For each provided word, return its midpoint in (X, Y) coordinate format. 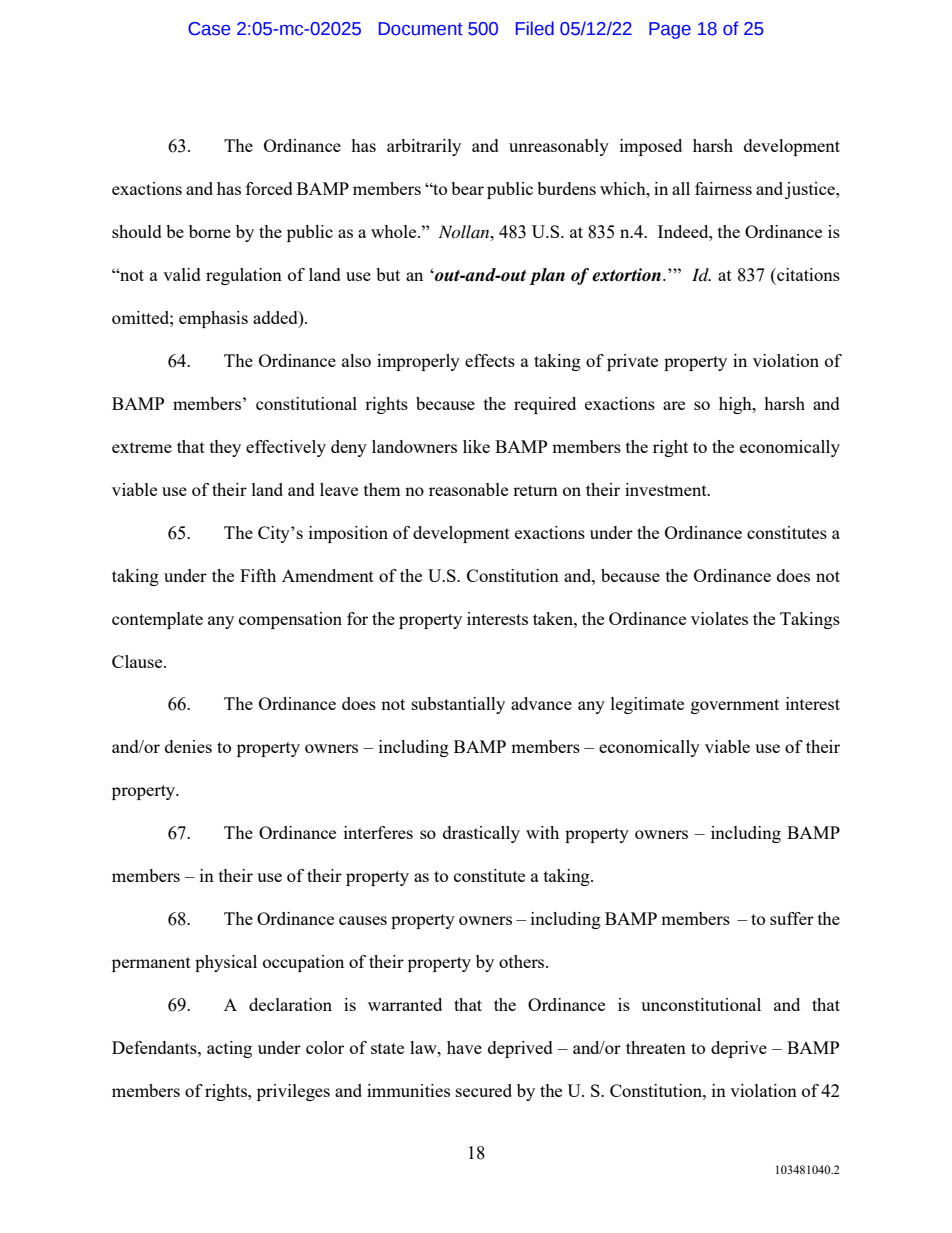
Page (670, 30)
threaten (656, 1047)
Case (209, 29)
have (464, 1047)
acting (229, 1049)
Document (421, 29)
